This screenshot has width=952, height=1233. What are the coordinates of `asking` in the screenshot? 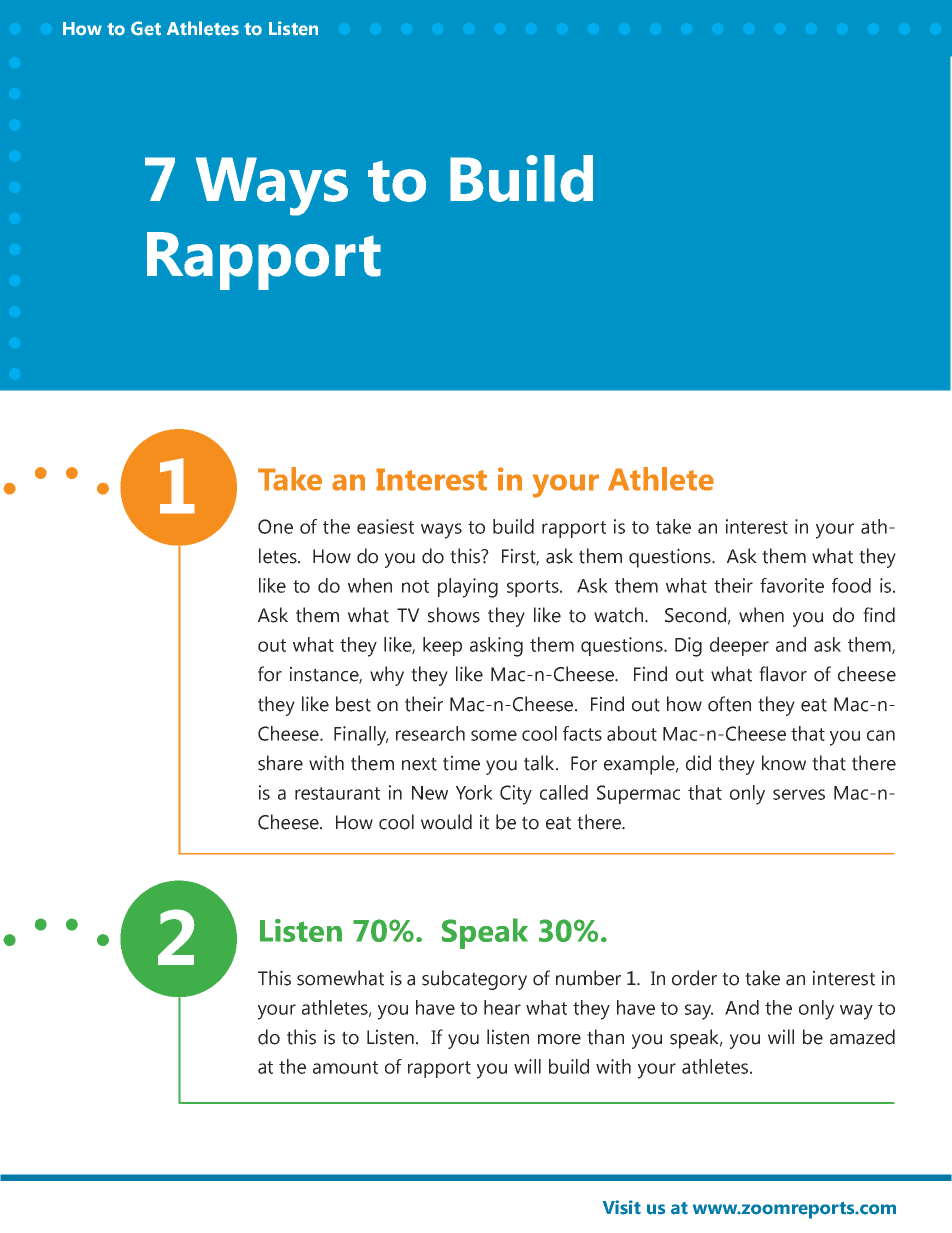 It's located at (496, 647).
